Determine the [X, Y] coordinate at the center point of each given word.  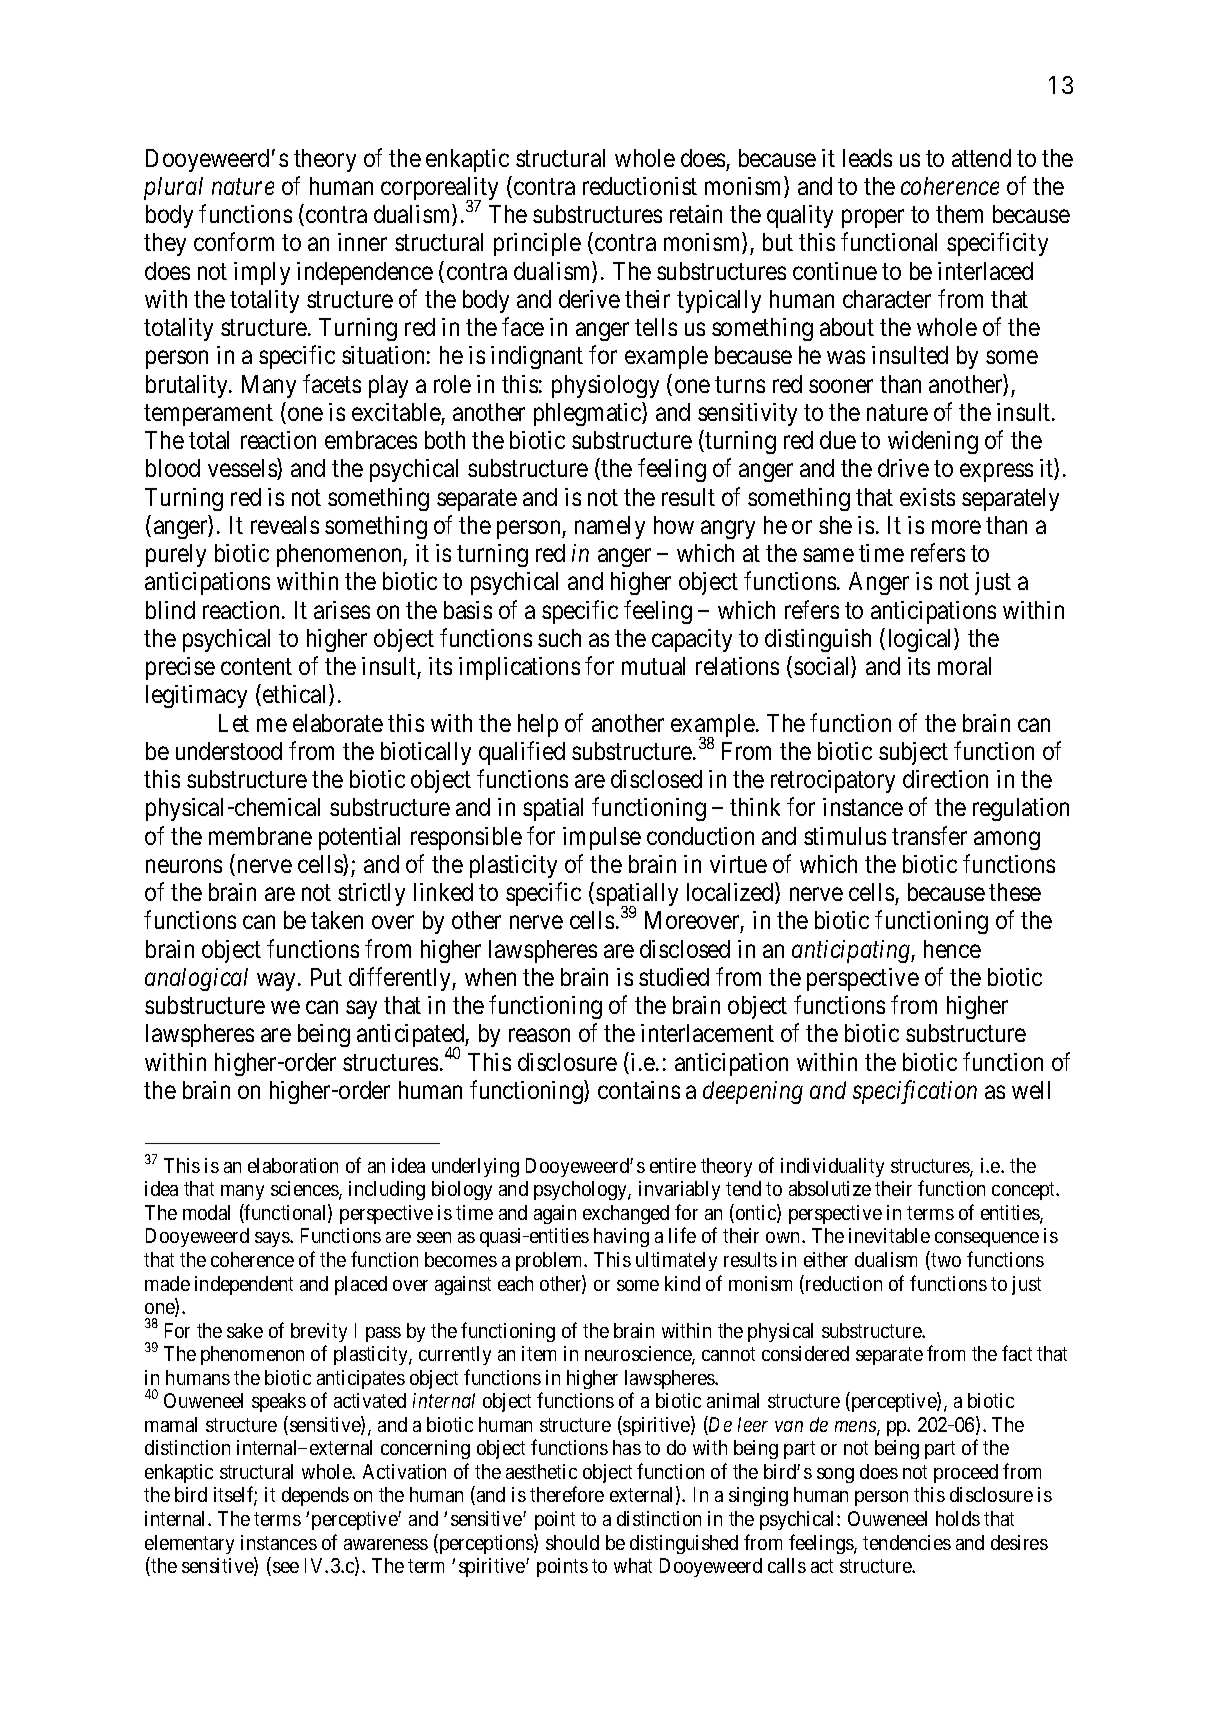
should [572, 1542]
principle [537, 244]
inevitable [889, 1235]
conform [234, 242]
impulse [602, 838]
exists [927, 497]
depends [315, 1496]
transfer [929, 835]
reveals [285, 525]
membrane [260, 836]
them [959, 214]
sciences [305, 1190]
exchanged [626, 1214]
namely [610, 527]
